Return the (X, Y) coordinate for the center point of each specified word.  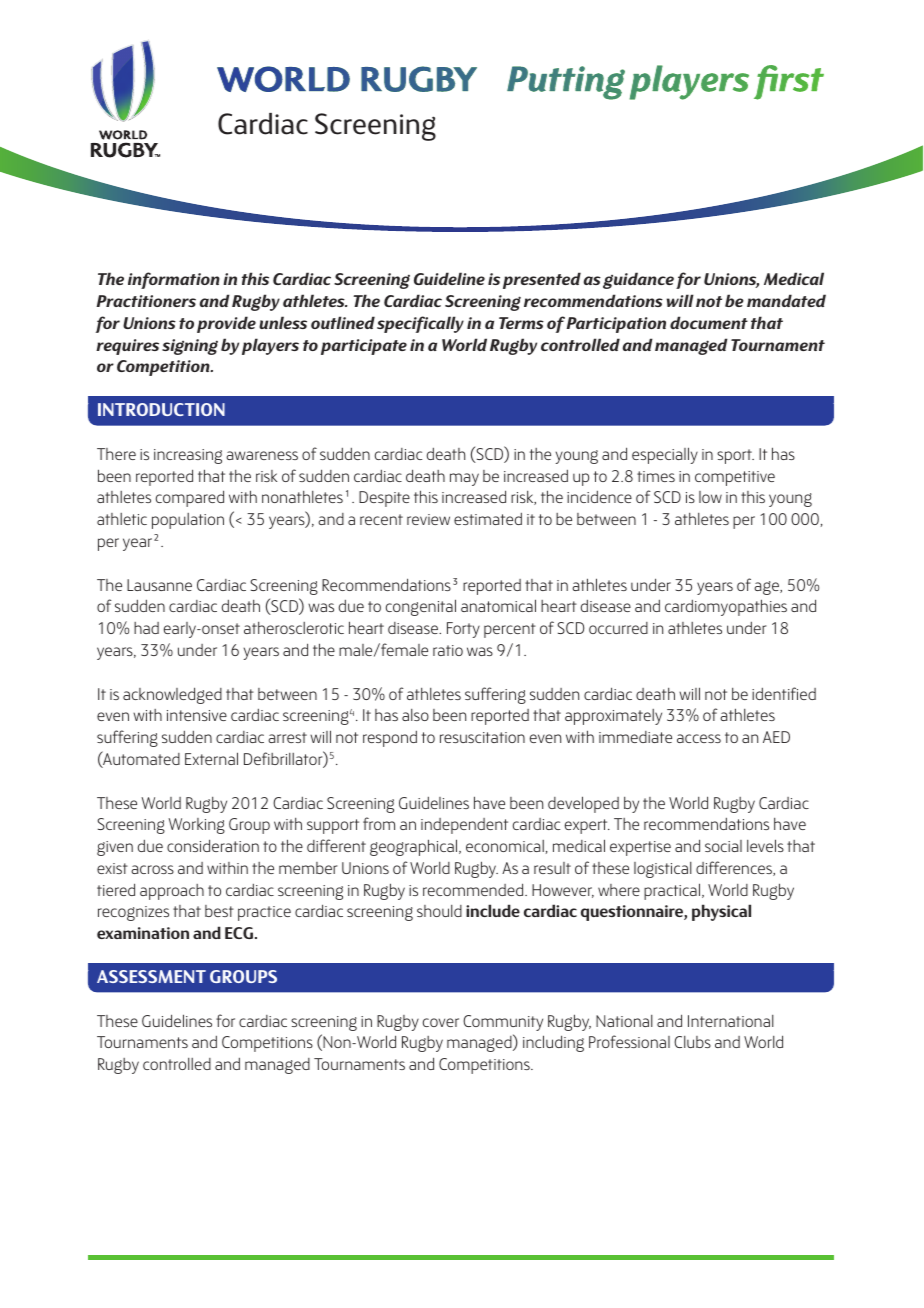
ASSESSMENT (151, 976)
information (174, 280)
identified (784, 693)
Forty (463, 630)
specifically (420, 324)
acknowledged (172, 695)
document (709, 322)
